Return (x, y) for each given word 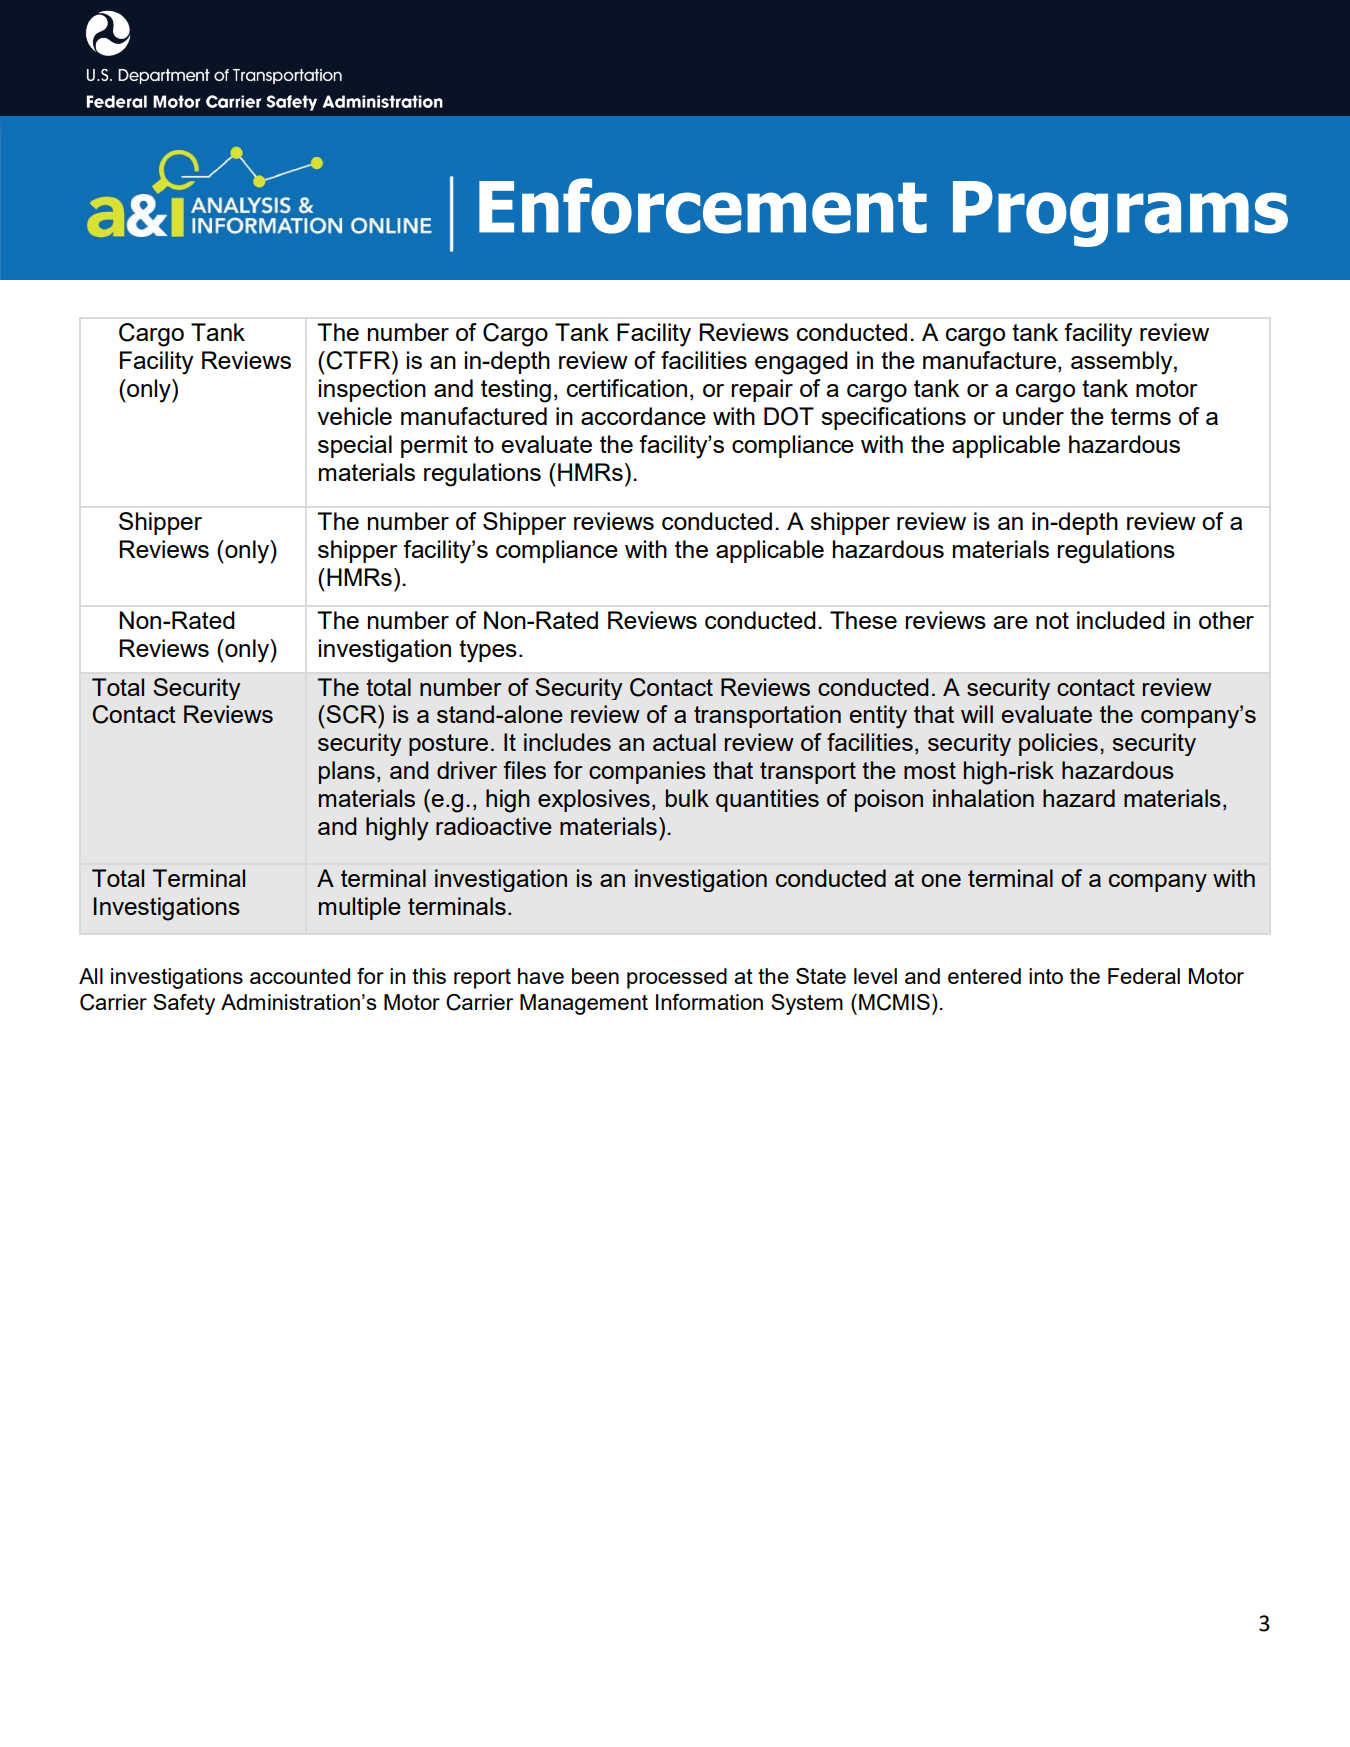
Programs (1120, 214)
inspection (372, 390)
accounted (300, 976)
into (1046, 976)
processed (677, 978)
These (863, 620)
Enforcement (703, 206)
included (1121, 620)
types (488, 651)
